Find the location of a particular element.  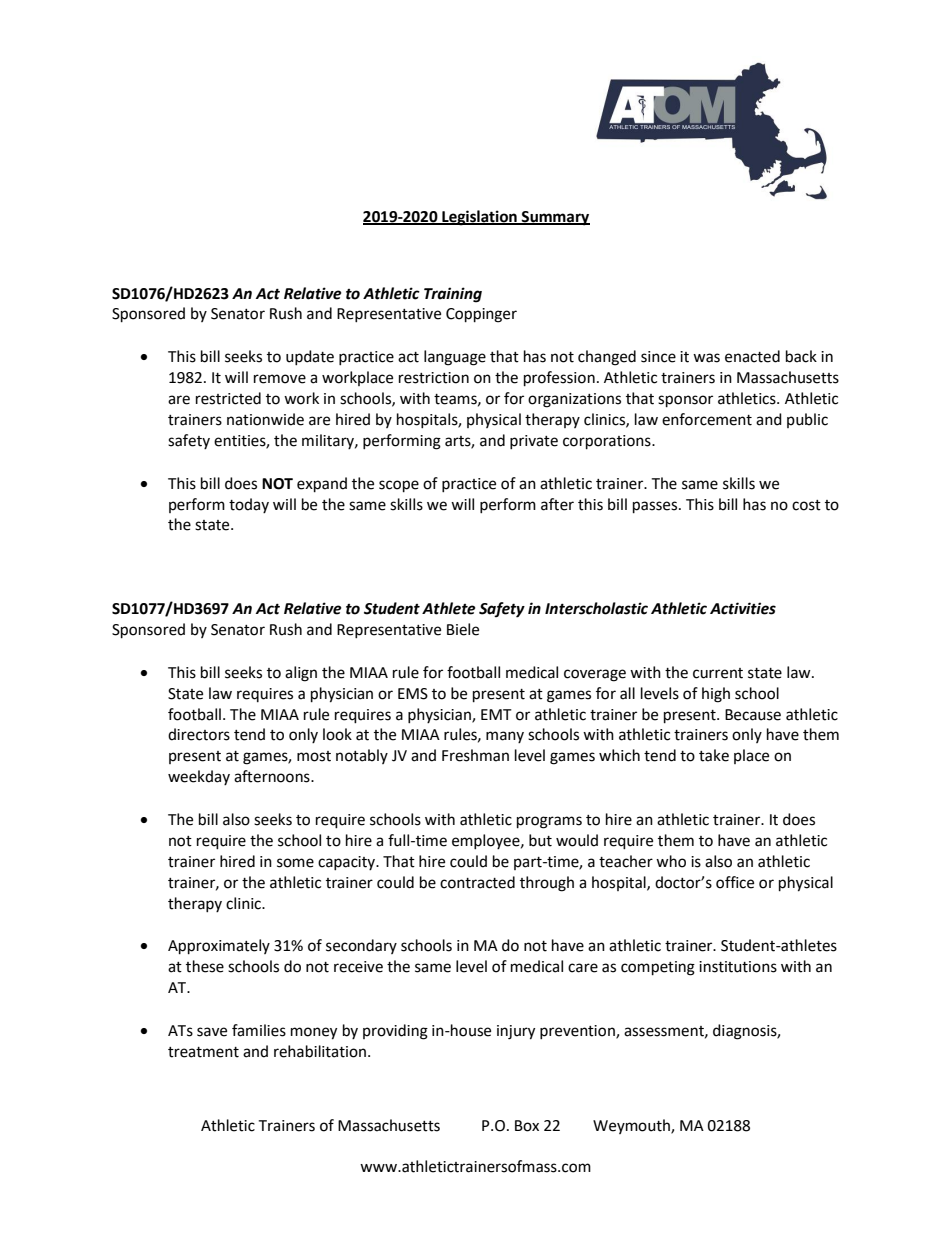

nationwide is located at coordinates (265, 419).
